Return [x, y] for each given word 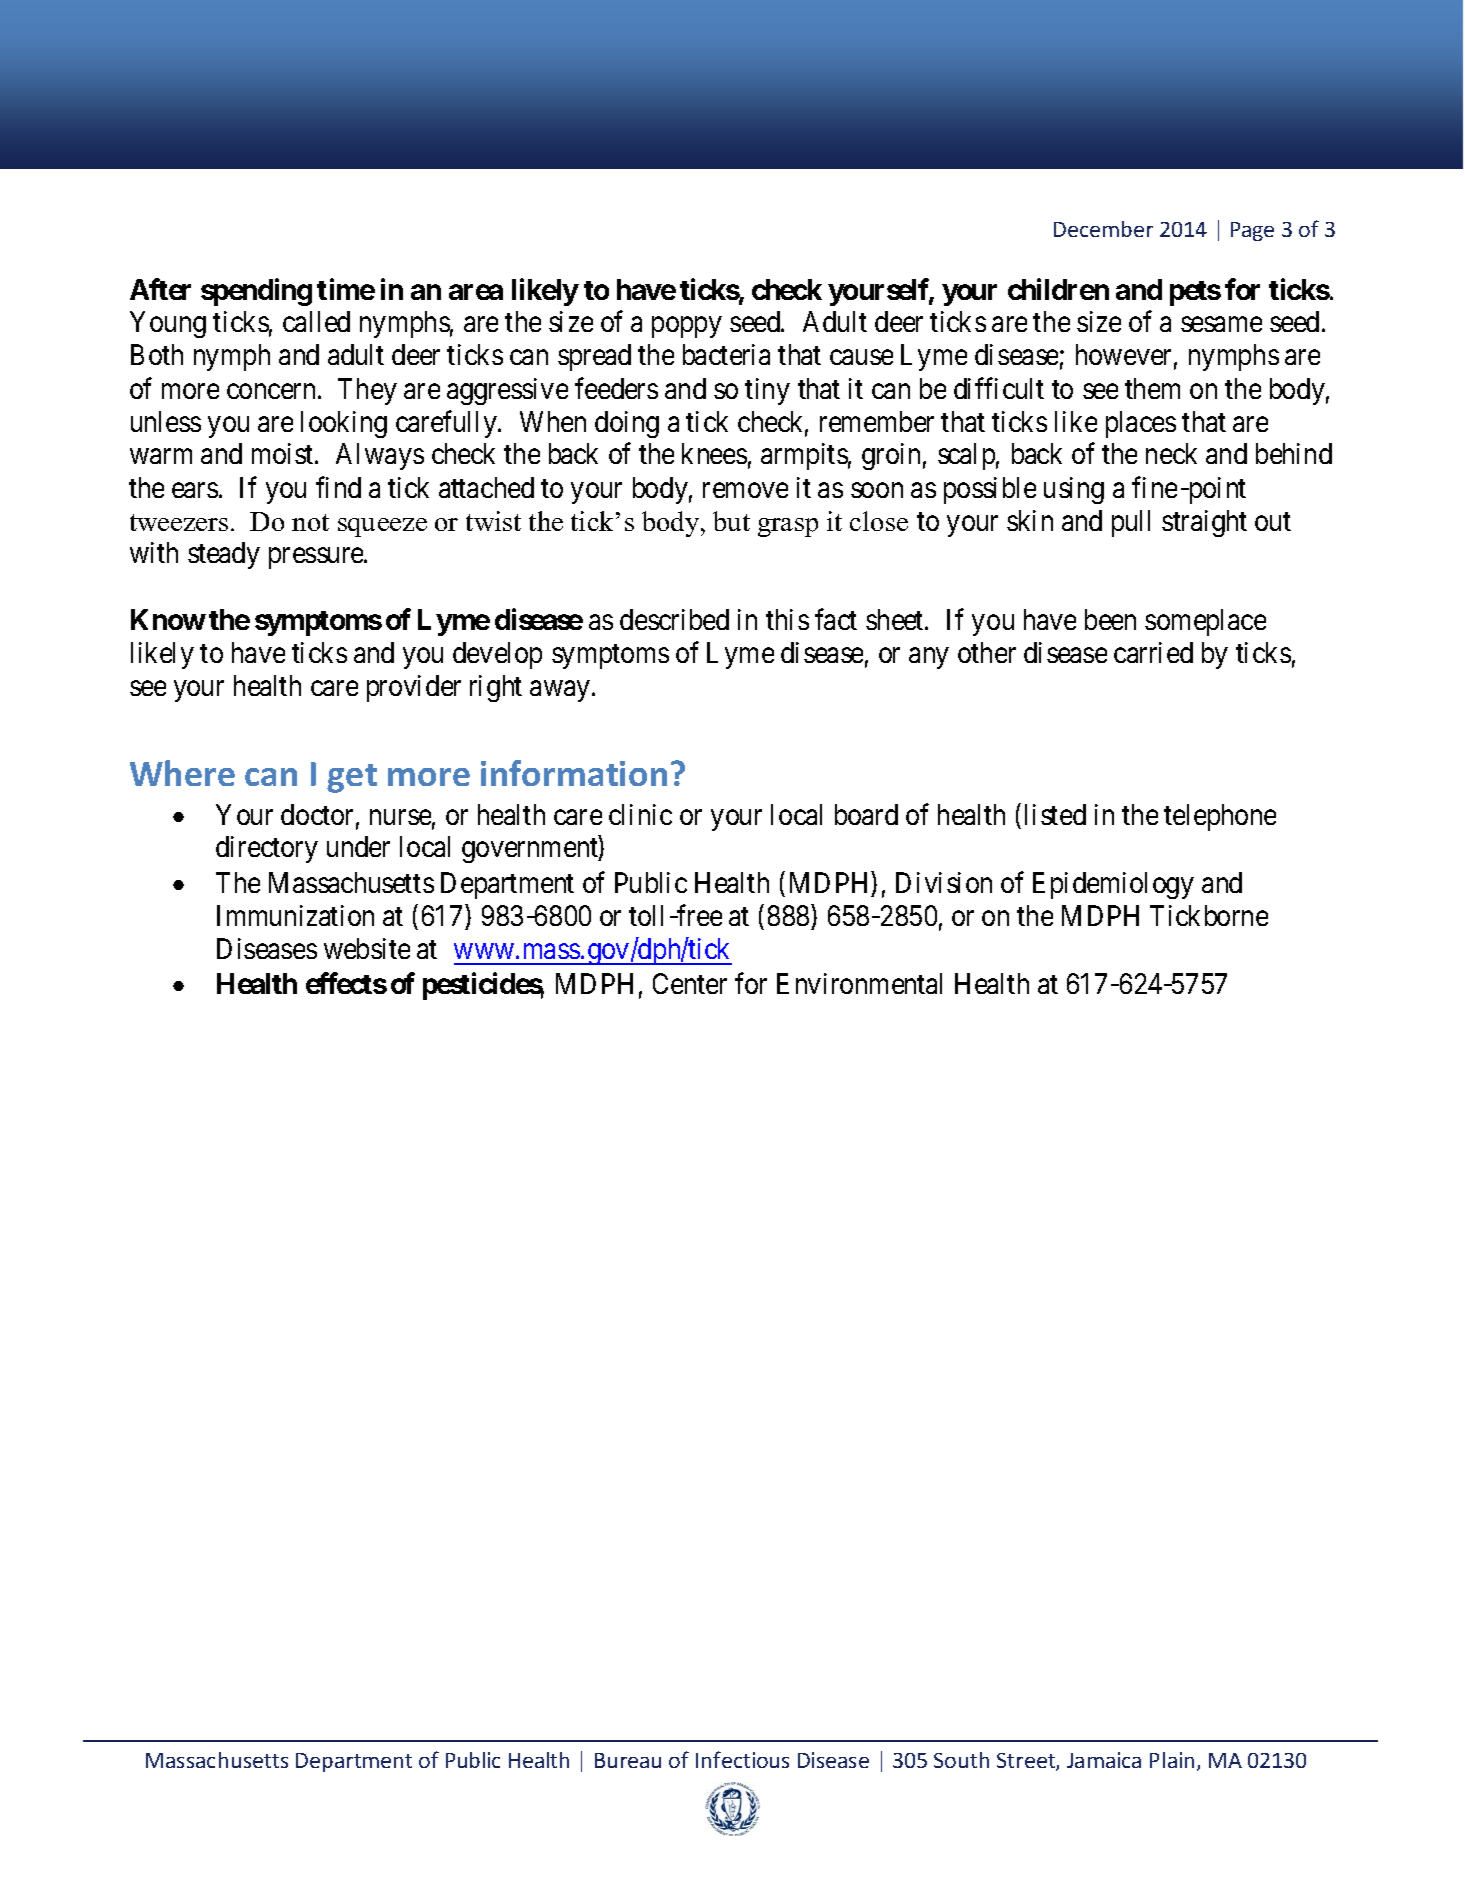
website [367, 948]
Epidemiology [1113, 885]
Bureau [628, 1760]
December [1103, 229]
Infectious [742, 1759]
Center [690, 983]
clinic [640, 814]
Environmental [859, 983]
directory [267, 849]
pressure [317, 558]
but [731, 521]
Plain [1172, 1760]
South [961, 1760]
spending [256, 292]
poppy [686, 327]
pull [1131, 523]
